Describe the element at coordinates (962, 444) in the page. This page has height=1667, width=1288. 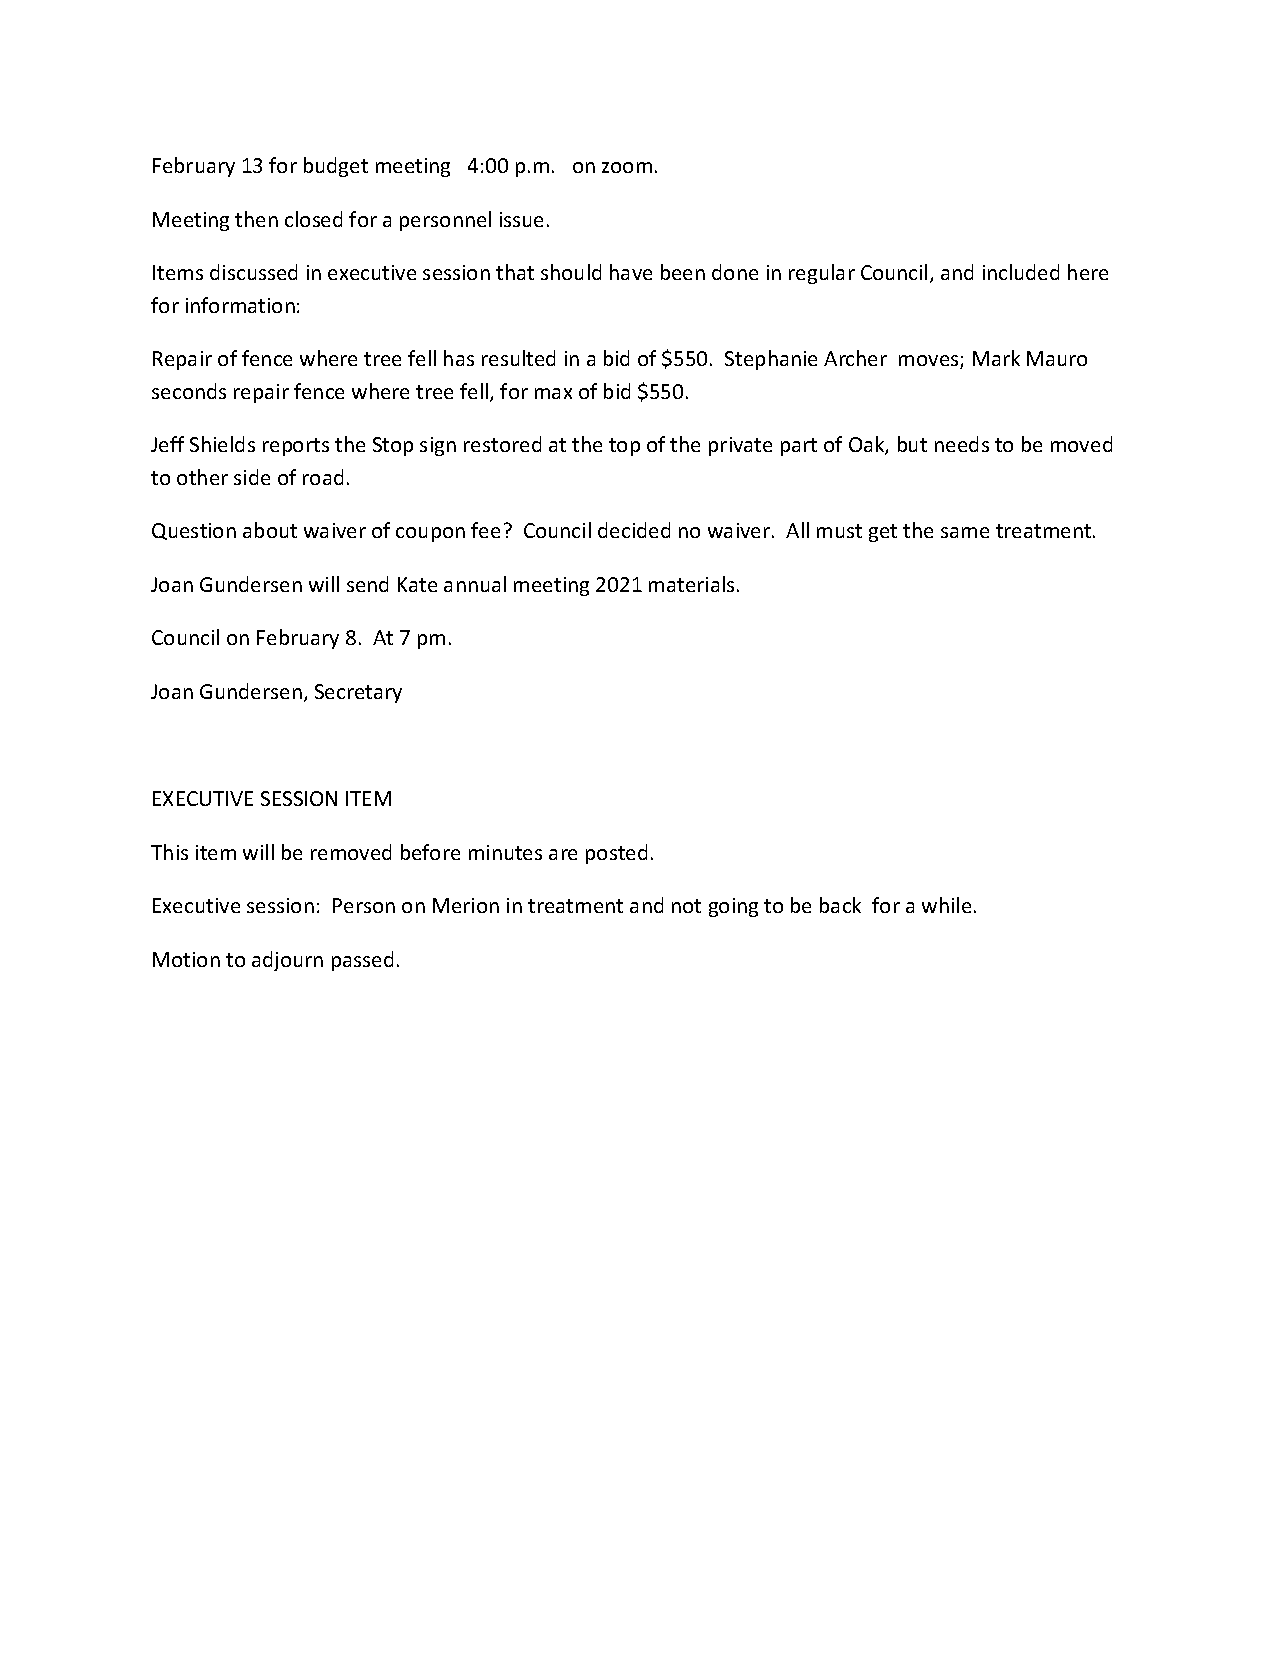
I see `needs` at that location.
